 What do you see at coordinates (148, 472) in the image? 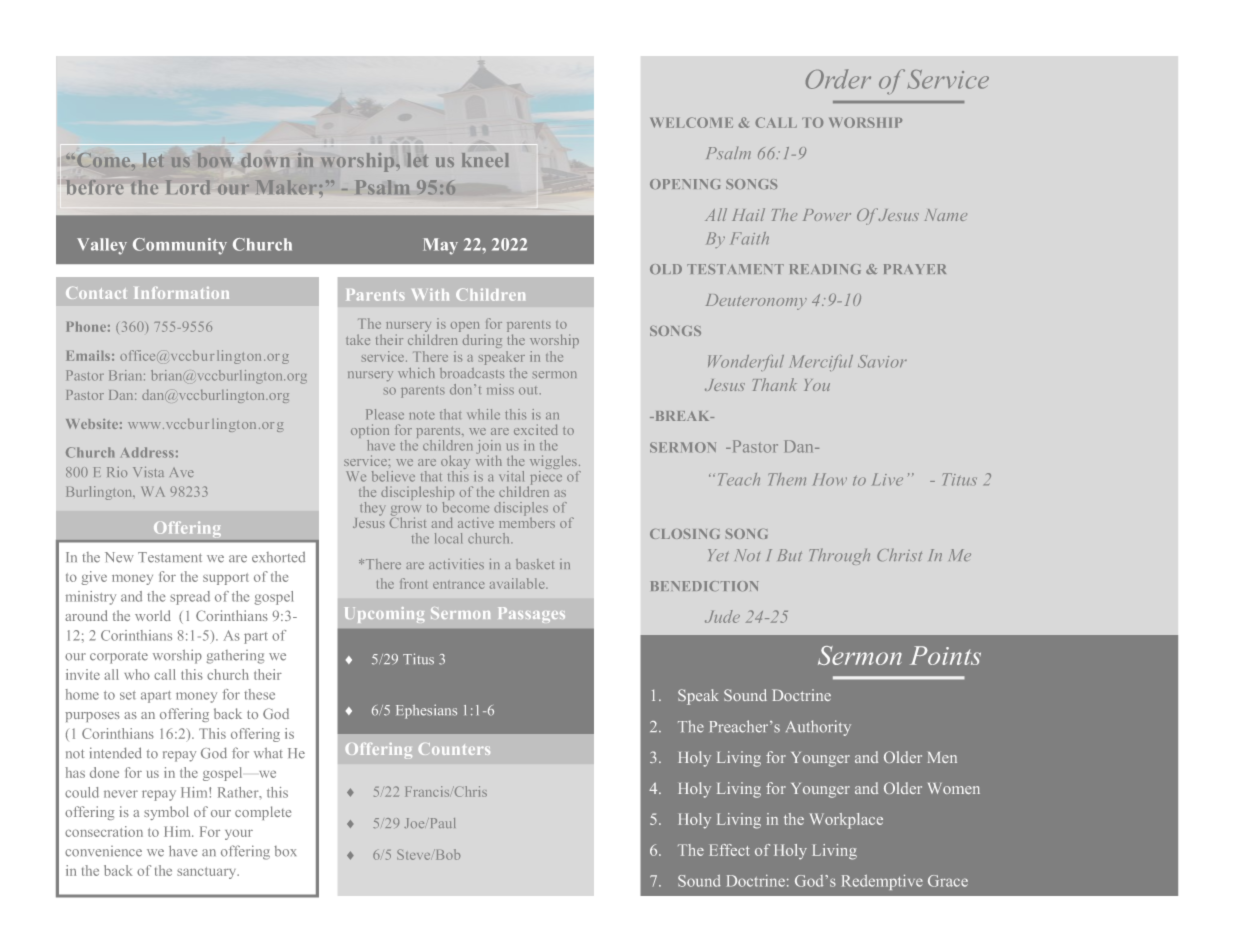
I see `Vista` at bounding box center [148, 472].
